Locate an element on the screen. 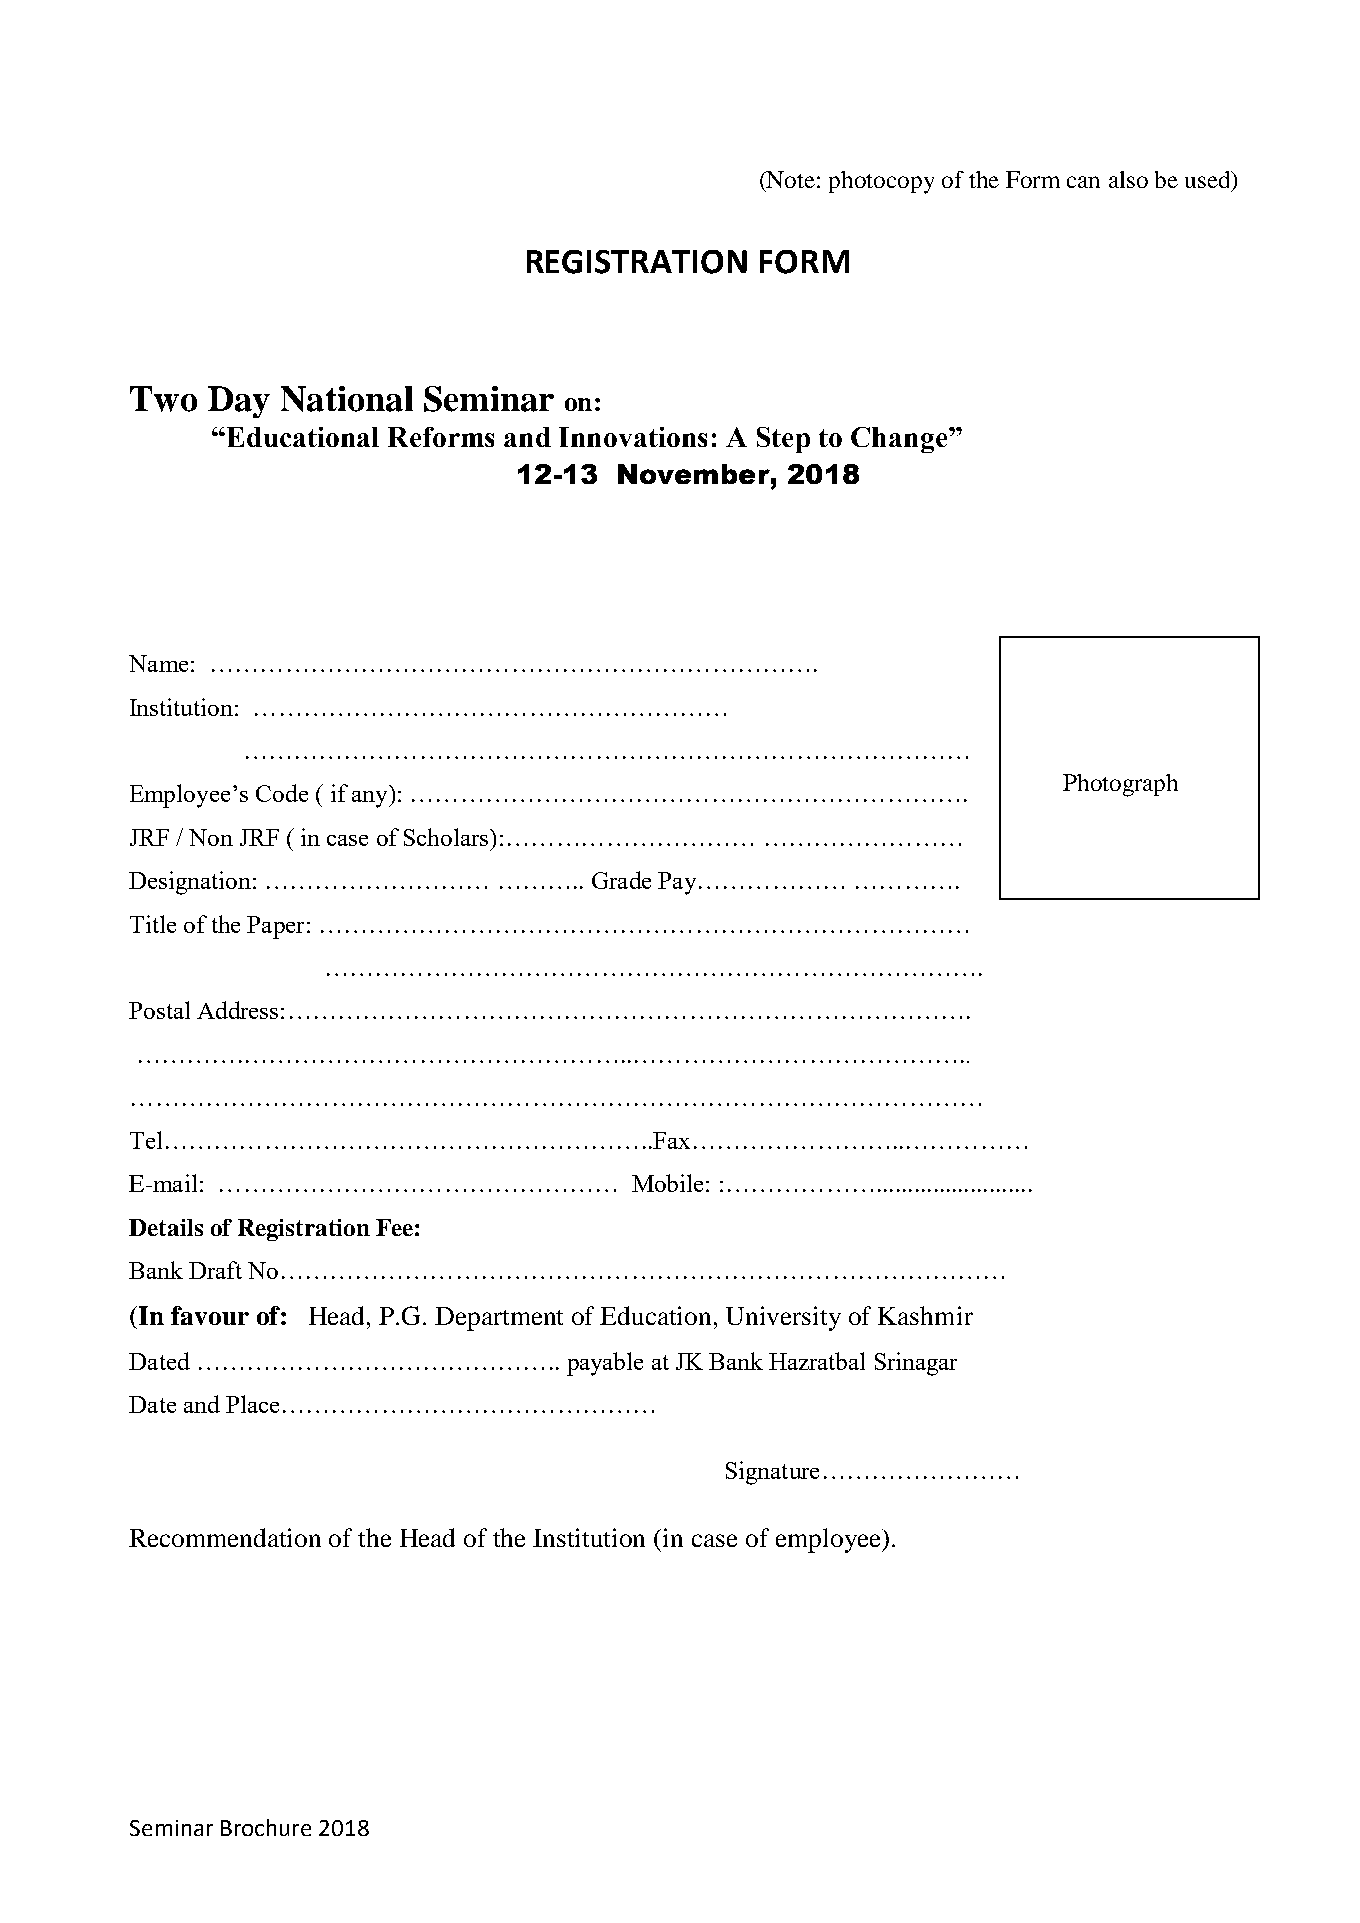 Image resolution: width=1360 pixels, height=1923 pixels. can is located at coordinates (1083, 182).
